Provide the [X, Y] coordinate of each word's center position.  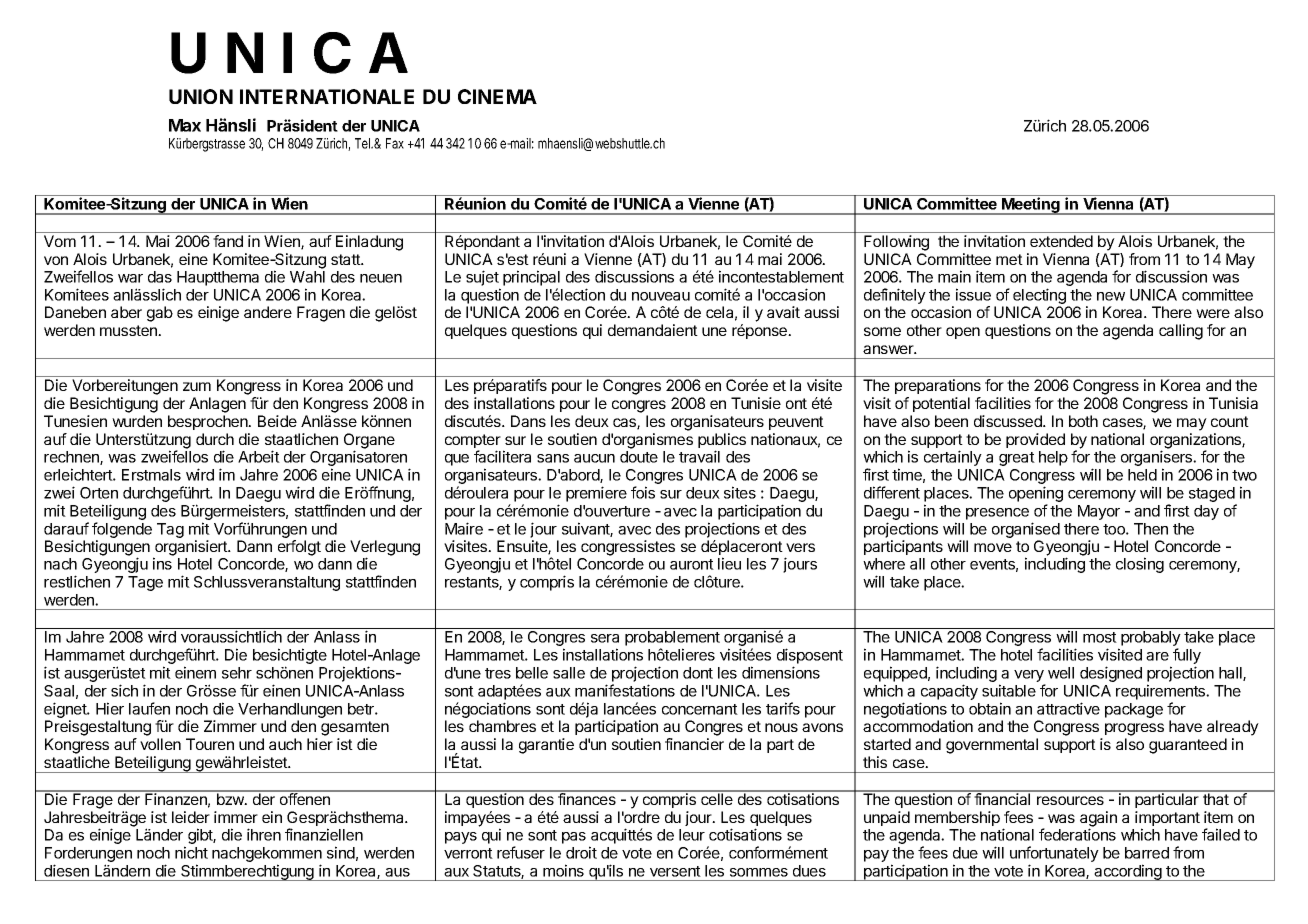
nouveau [661, 296]
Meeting [1031, 206]
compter [473, 442]
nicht [191, 852]
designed [1111, 674]
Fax [395, 143]
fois [643, 492]
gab [160, 314]
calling [1181, 332]
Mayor [1099, 512]
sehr [237, 673]
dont [698, 673]
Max [185, 125]
